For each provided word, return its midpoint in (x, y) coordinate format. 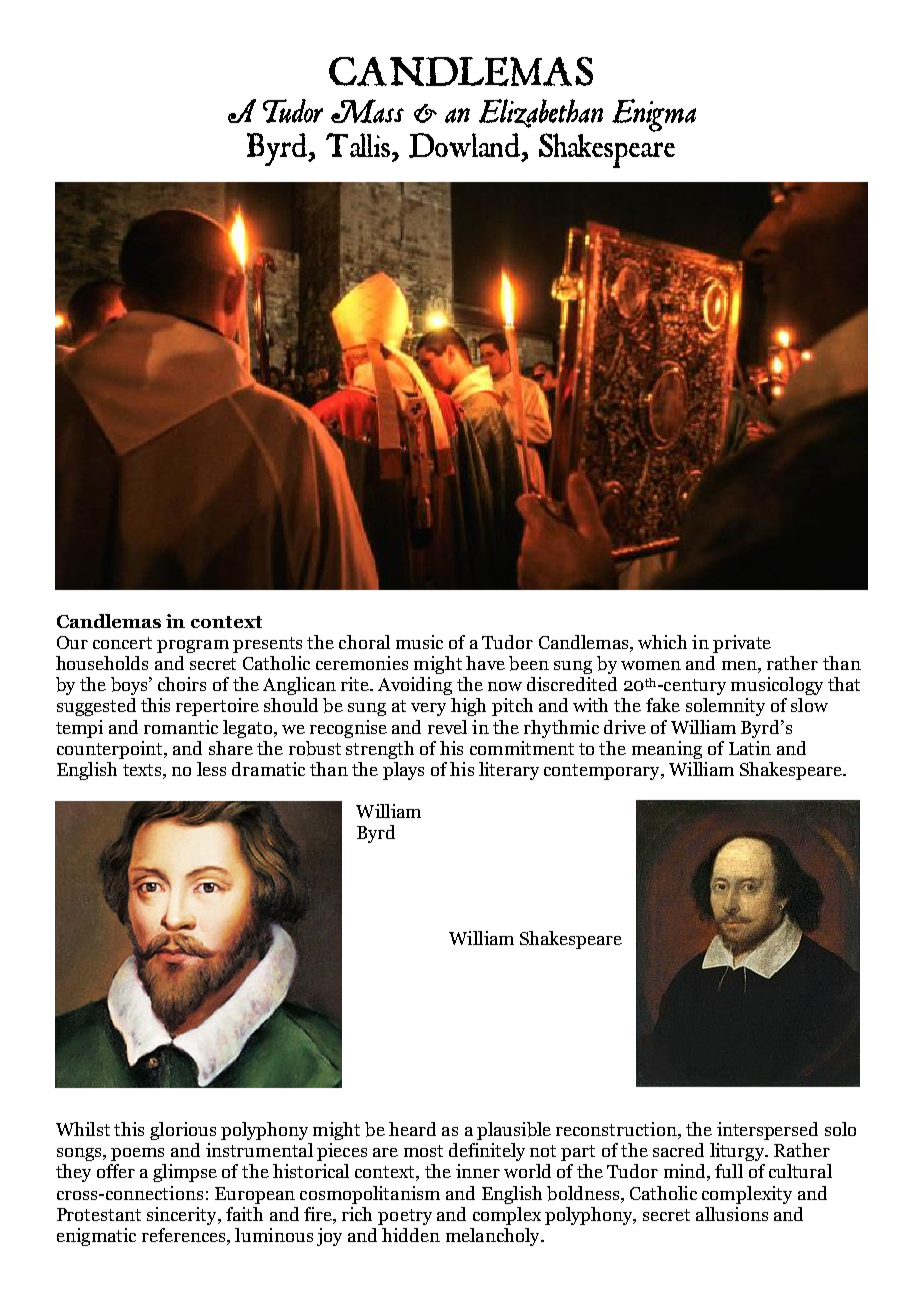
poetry (405, 1217)
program (193, 646)
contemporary (603, 772)
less (211, 769)
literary (509, 771)
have (485, 663)
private (742, 644)
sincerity (183, 1216)
